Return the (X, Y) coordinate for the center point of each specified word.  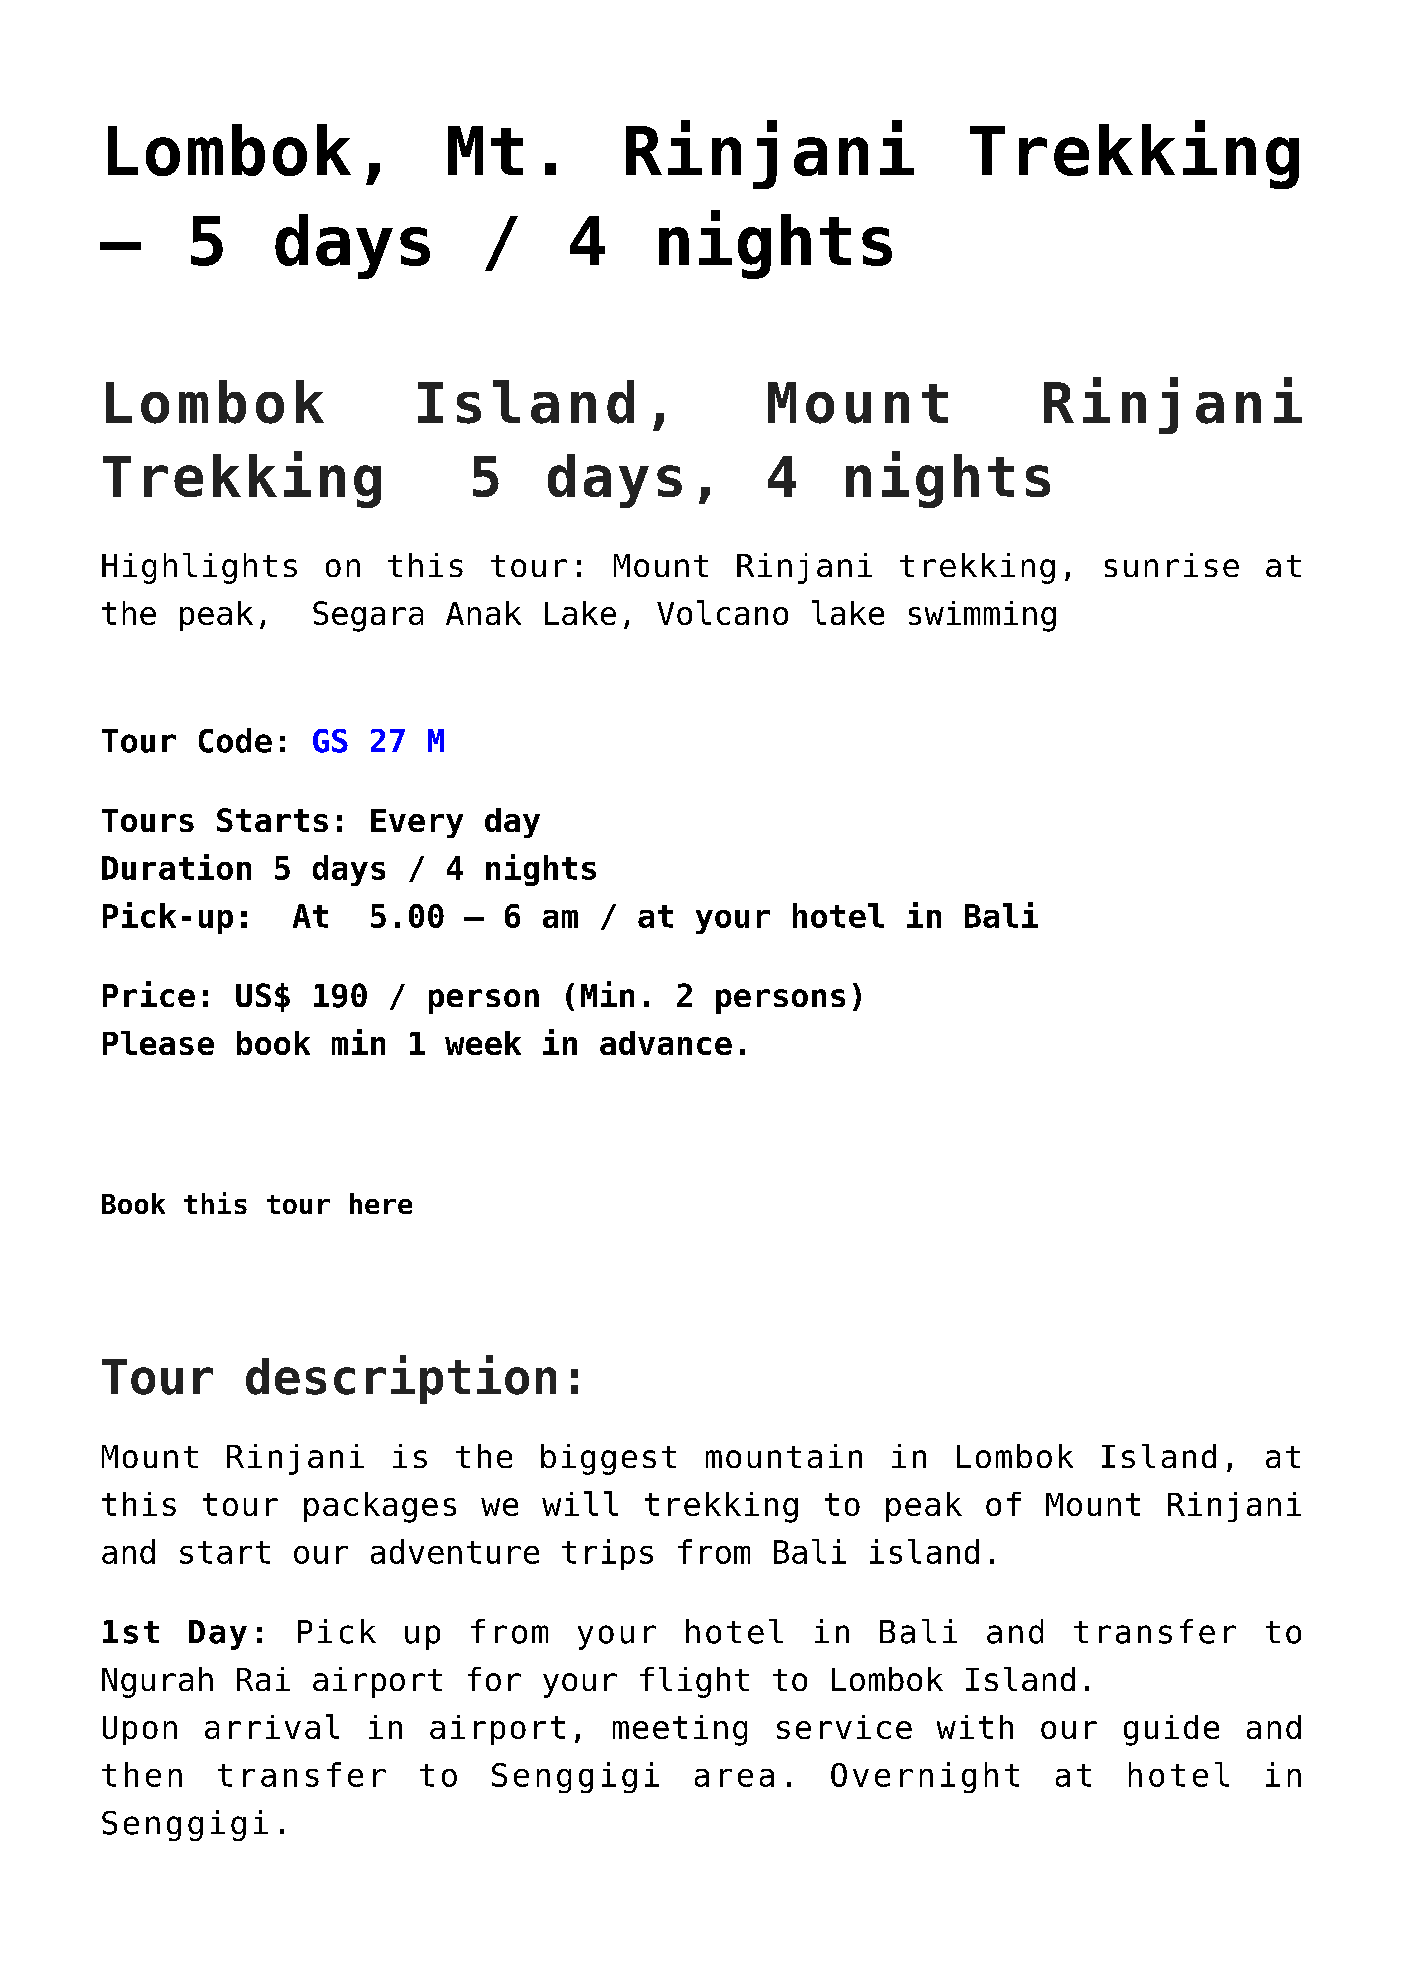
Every (417, 823)
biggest (608, 1459)
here (381, 1203)
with (975, 1727)
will (580, 1503)
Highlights (199, 568)
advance (666, 1043)
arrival (272, 1726)
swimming (982, 616)
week (483, 1043)
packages (380, 1507)
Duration (176, 867)
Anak (483, 613)
